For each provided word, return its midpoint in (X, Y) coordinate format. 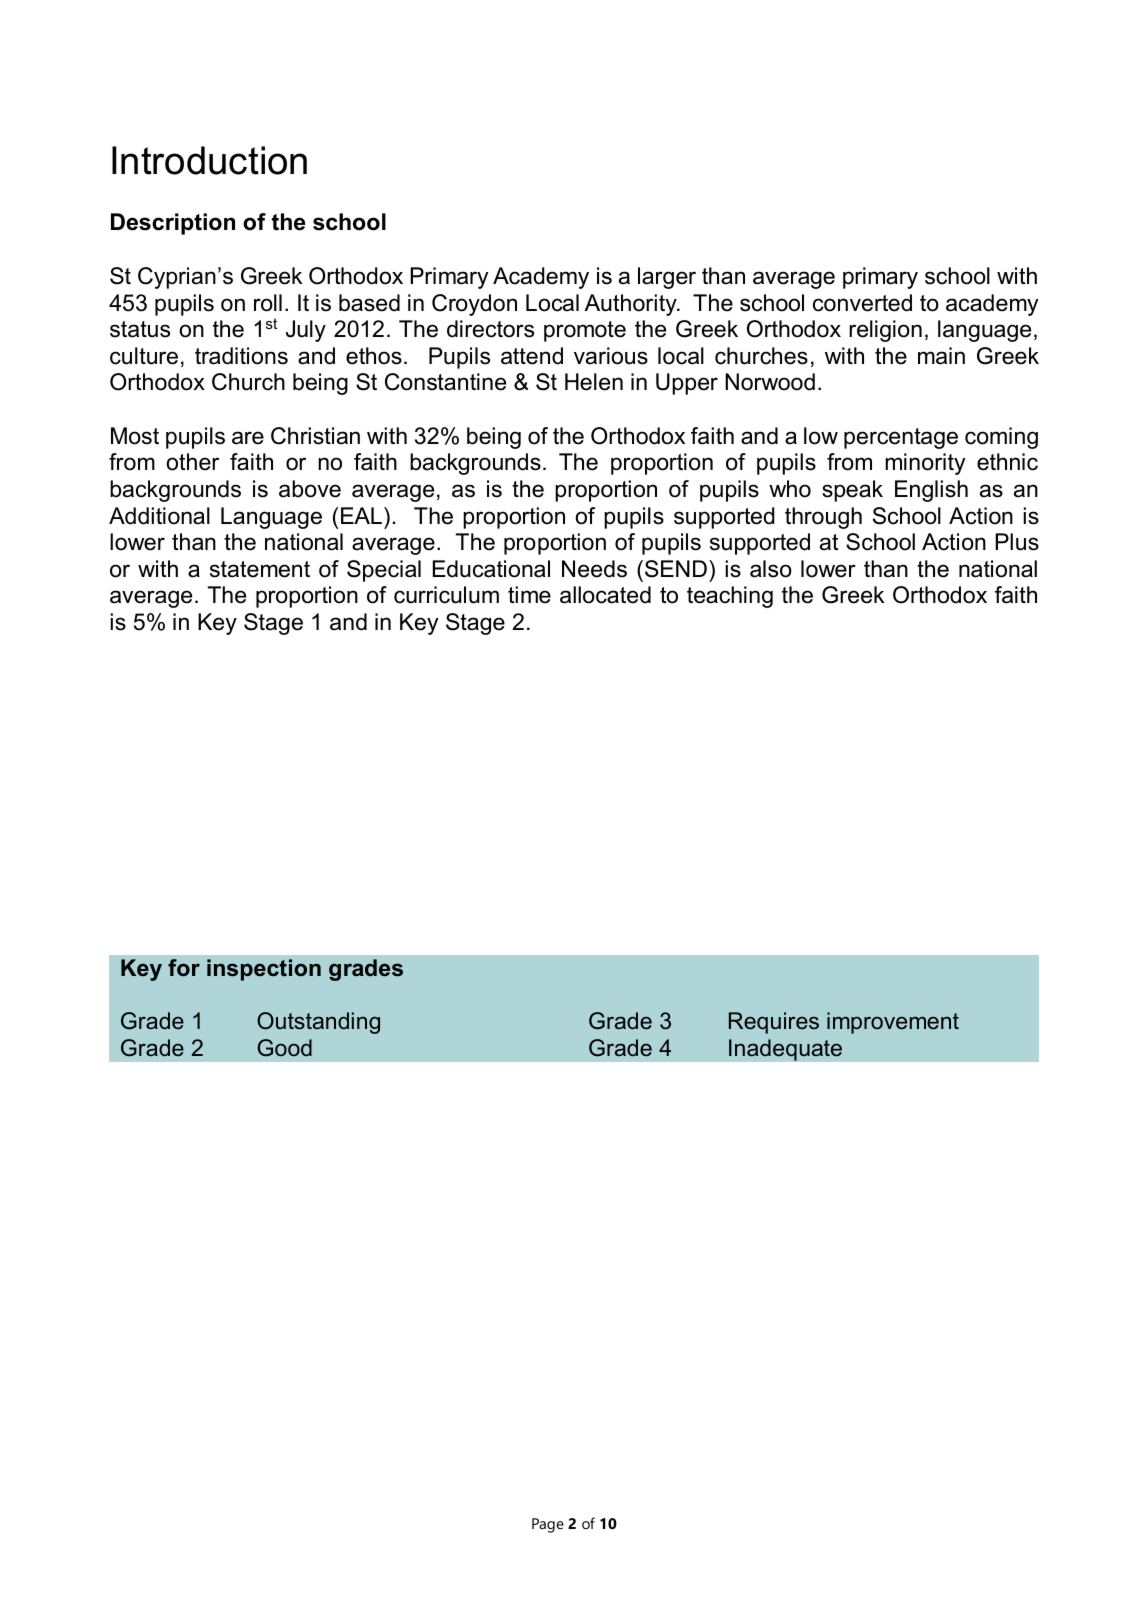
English (931, 491)
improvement (893, 1023)
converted (862, 303)
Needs (594, 569)
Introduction (209, 160)
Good (284, 1048)
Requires (774, 1023)
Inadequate (785, 1050)
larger (667, 278)
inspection (264, 970)
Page (548, 1525)
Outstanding (318, 1023)
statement (260, 569)
